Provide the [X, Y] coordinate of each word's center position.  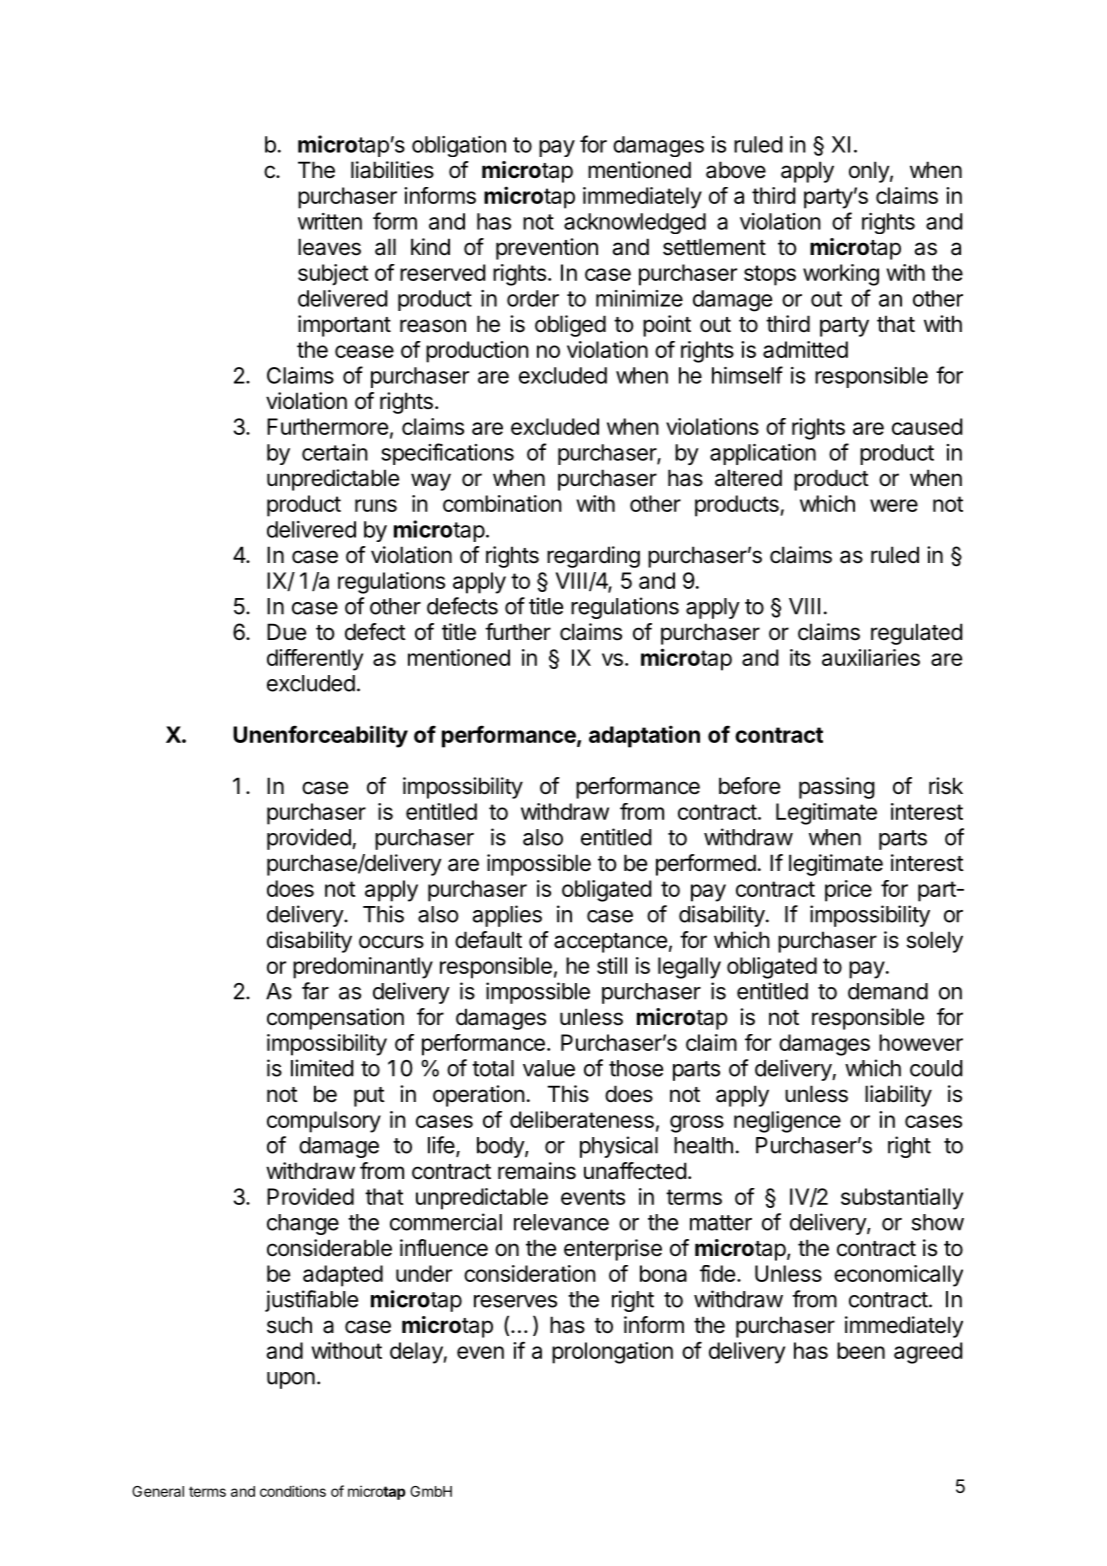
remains [537, 1171]
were [894, 505]
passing [837, 788]
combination [502, 503]
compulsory [324, 1122]
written [330, 221]
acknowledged [635, 223]
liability [898, 1096]
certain [335, 452]
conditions [293, 1491]
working [841, 275]
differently [315, 660]
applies [507, 916]
